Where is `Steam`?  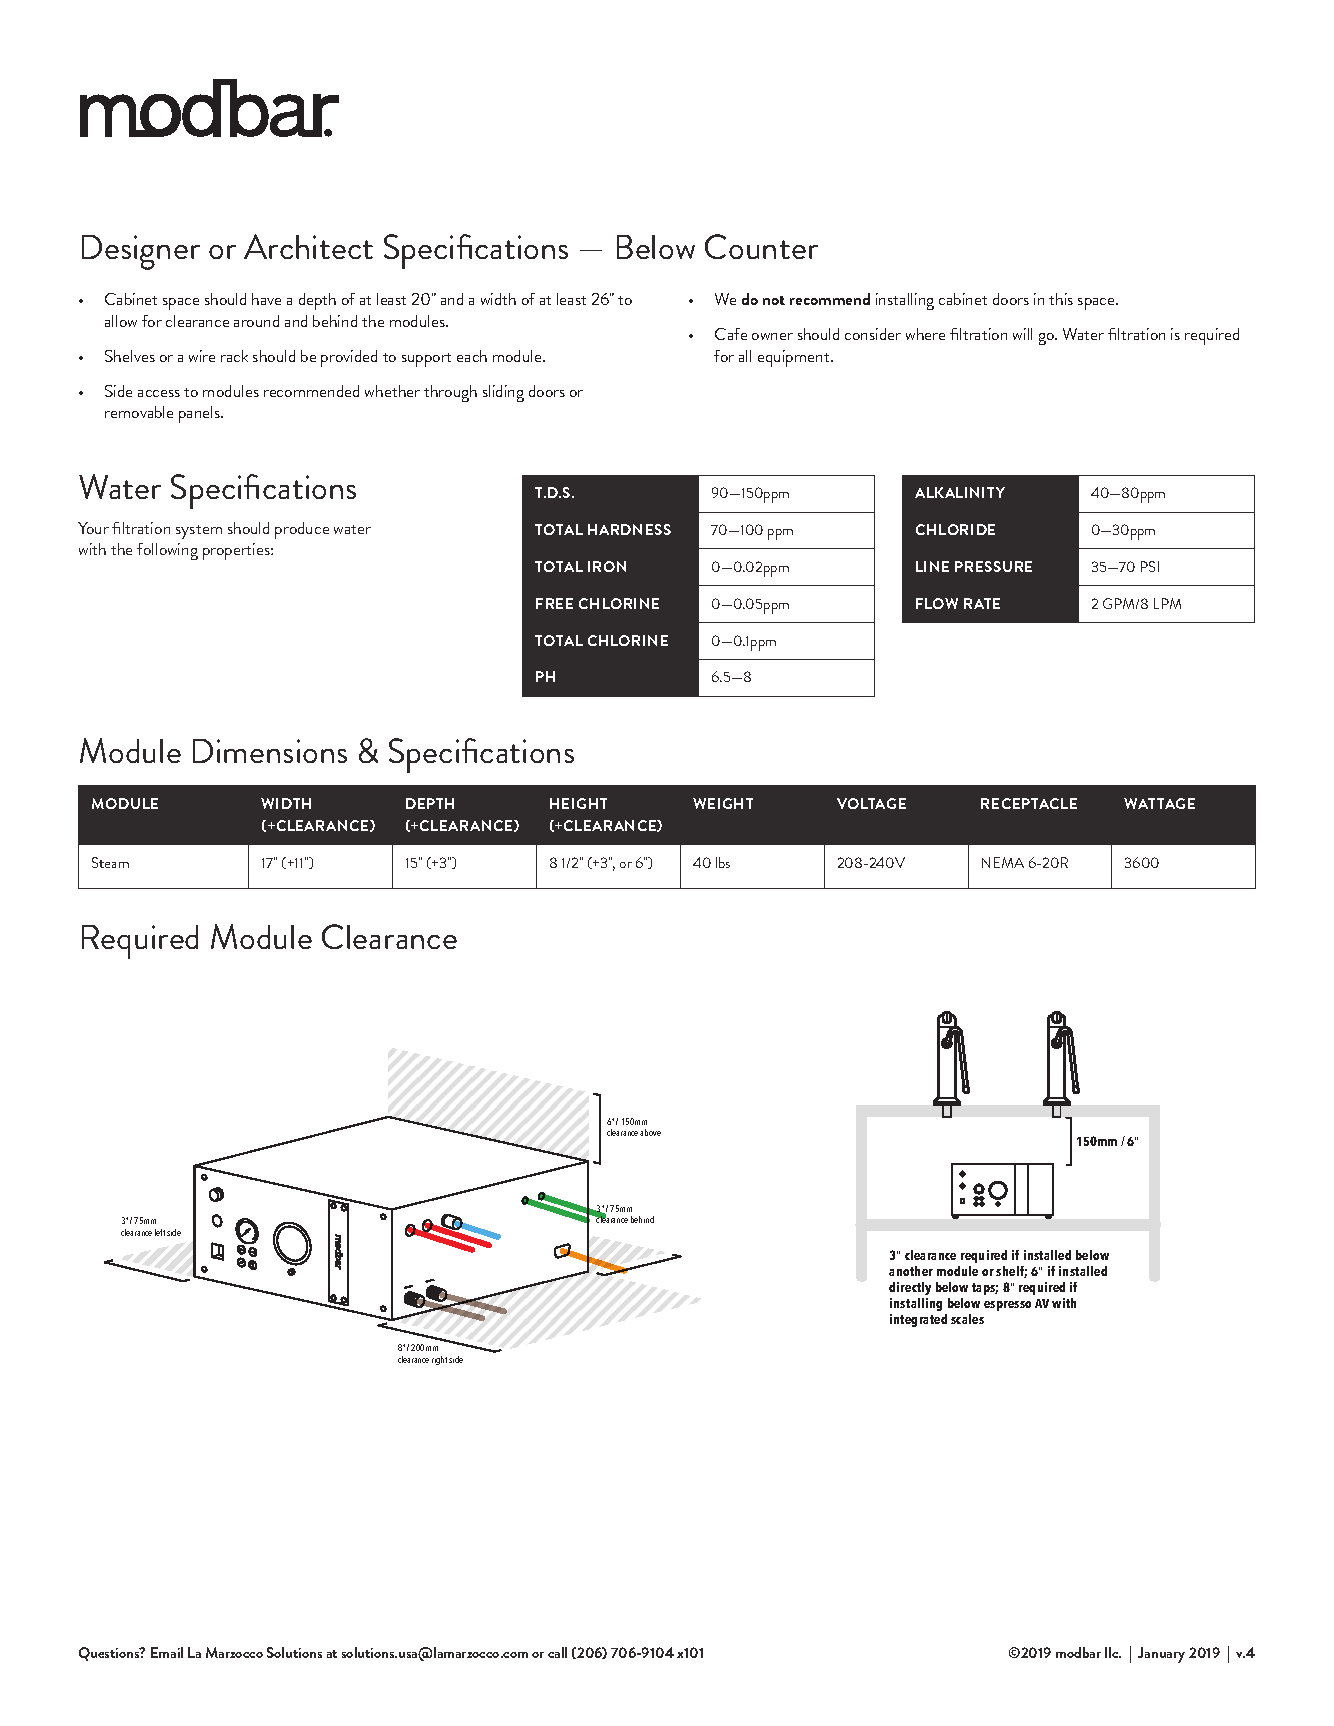 Steam is located at coordinates (110, 862).
